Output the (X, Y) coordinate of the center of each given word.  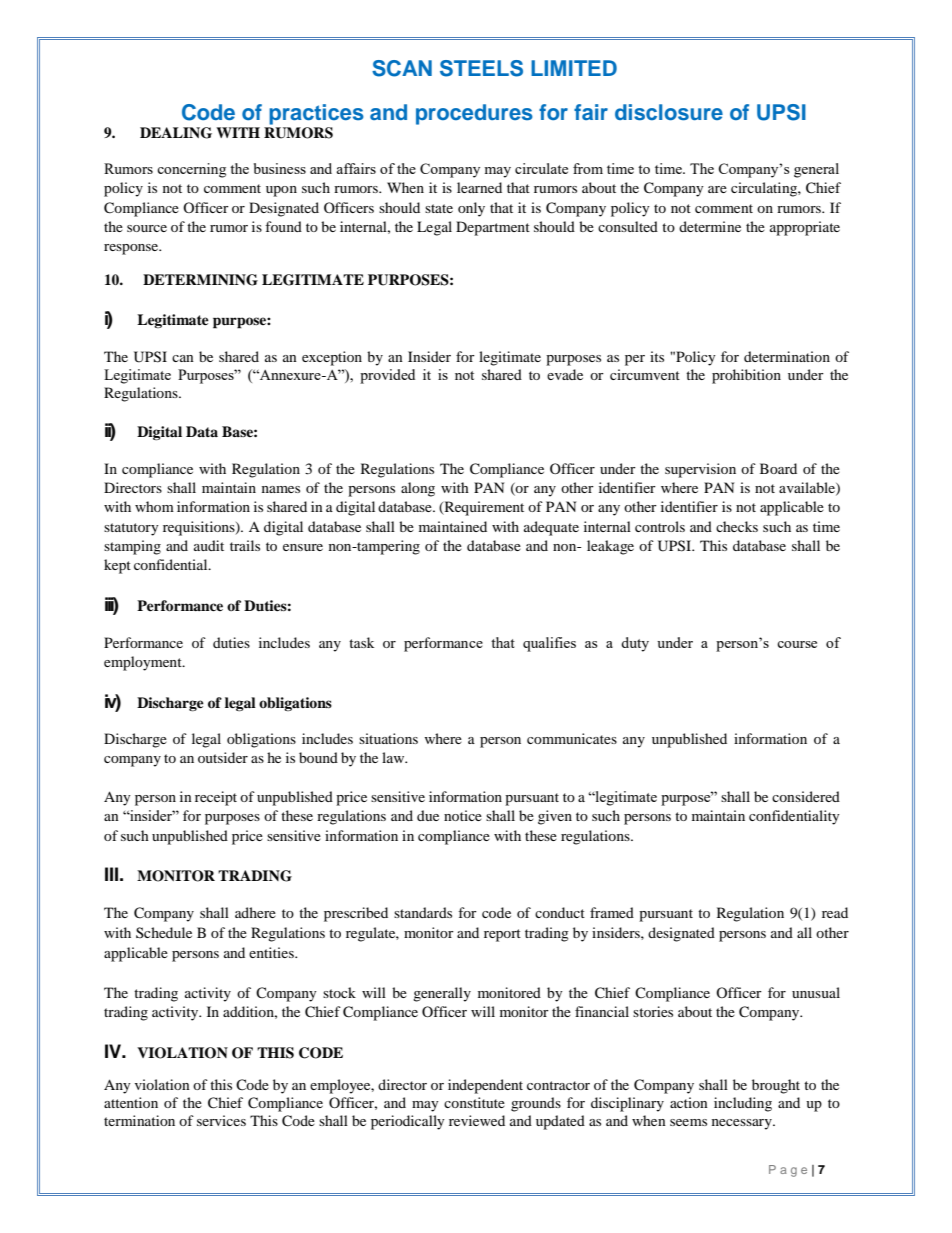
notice (463, 815)
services (221, 1120)
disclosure (669, 112)
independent (485, 1086)
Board (778, 468)
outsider (223, 757)
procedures (474, 114)
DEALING (176, 133)
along (418, 489)
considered (806, 796)
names (281, 489)
